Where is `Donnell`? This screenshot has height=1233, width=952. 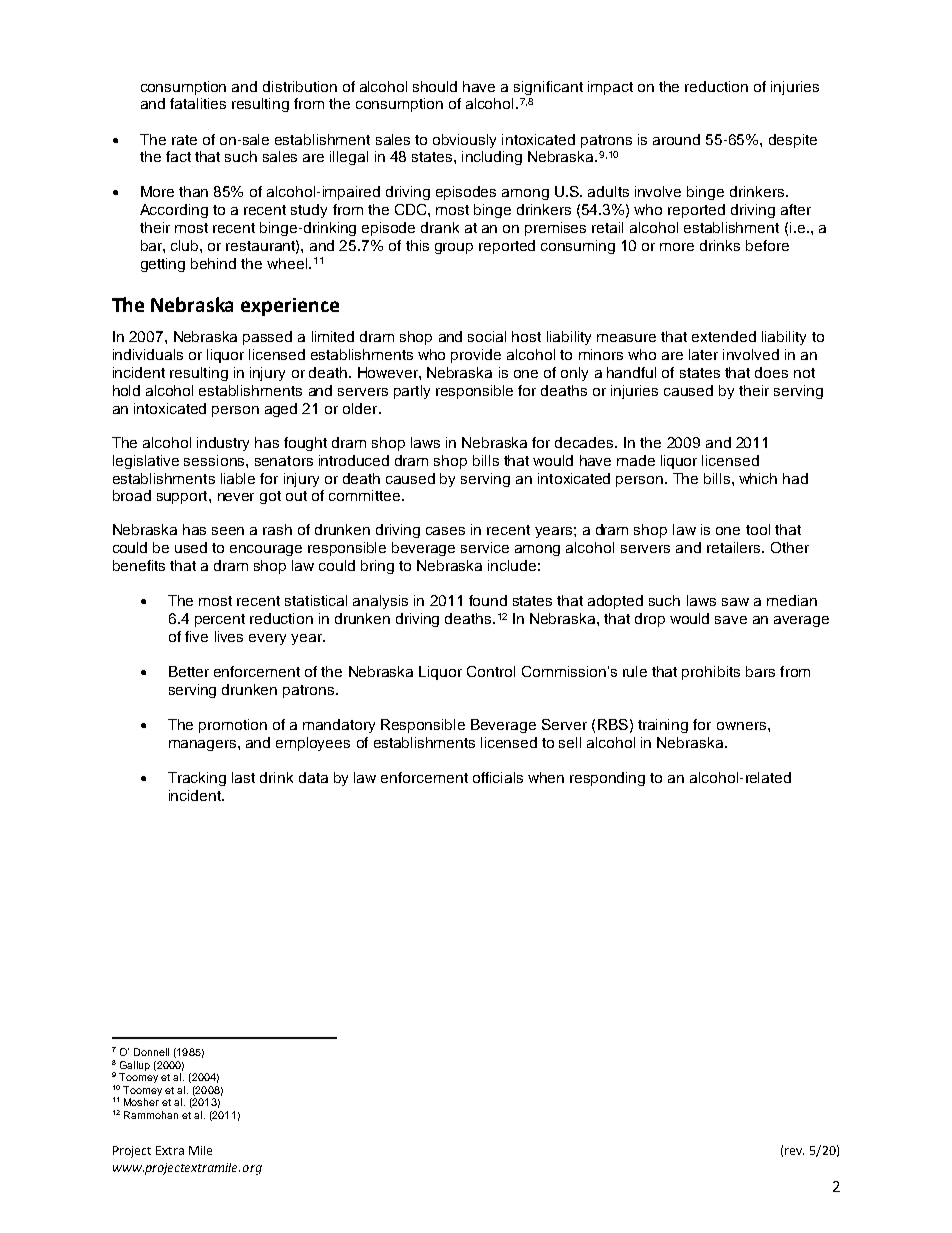
Donnell is located at coordinates (151, 1052).
